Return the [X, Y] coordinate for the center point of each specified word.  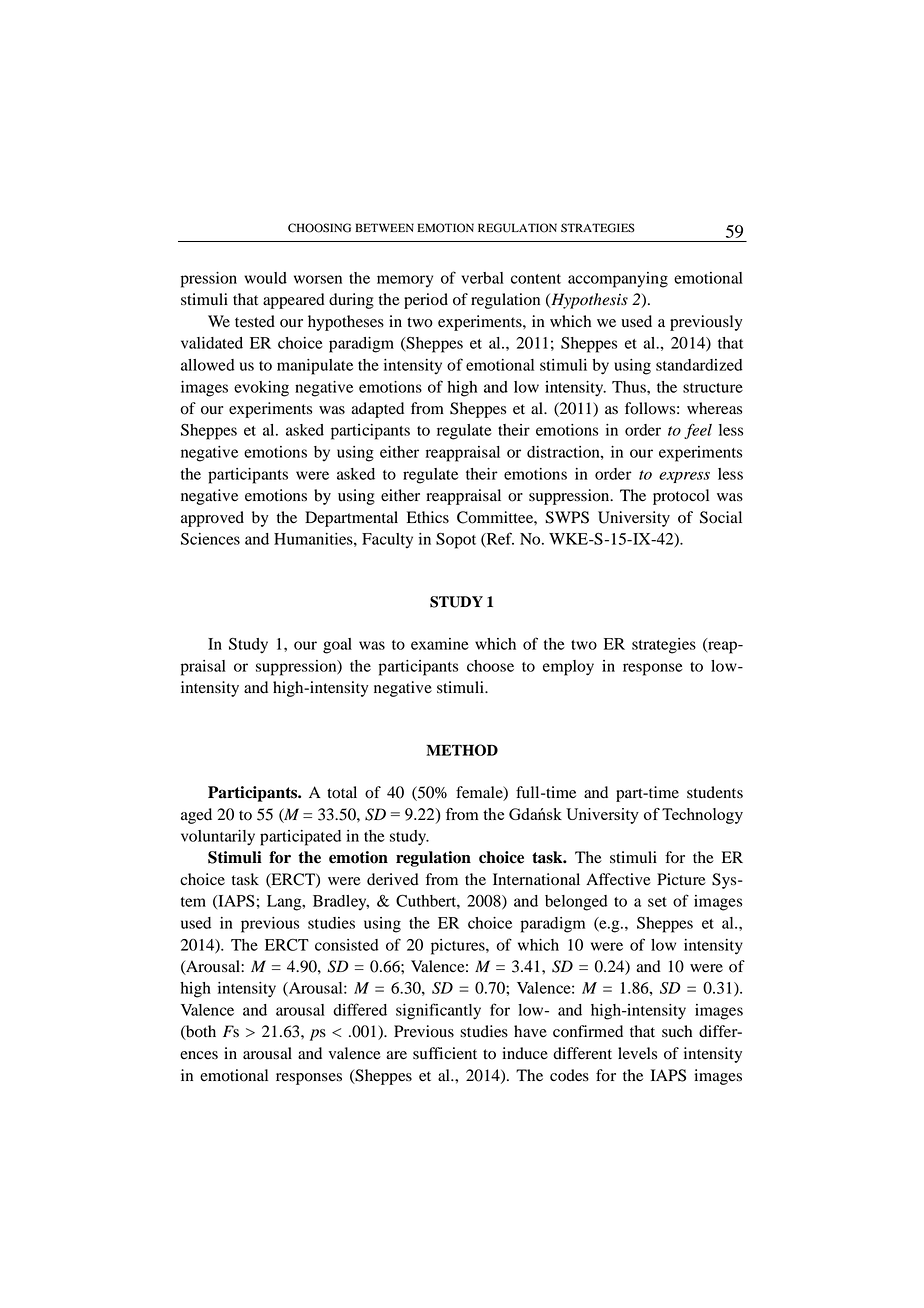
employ [568, 668]
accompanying [618, 280]
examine [440, 644]
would [265, 278]
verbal [482, 278]
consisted [347, 945]
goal [337, 646]
